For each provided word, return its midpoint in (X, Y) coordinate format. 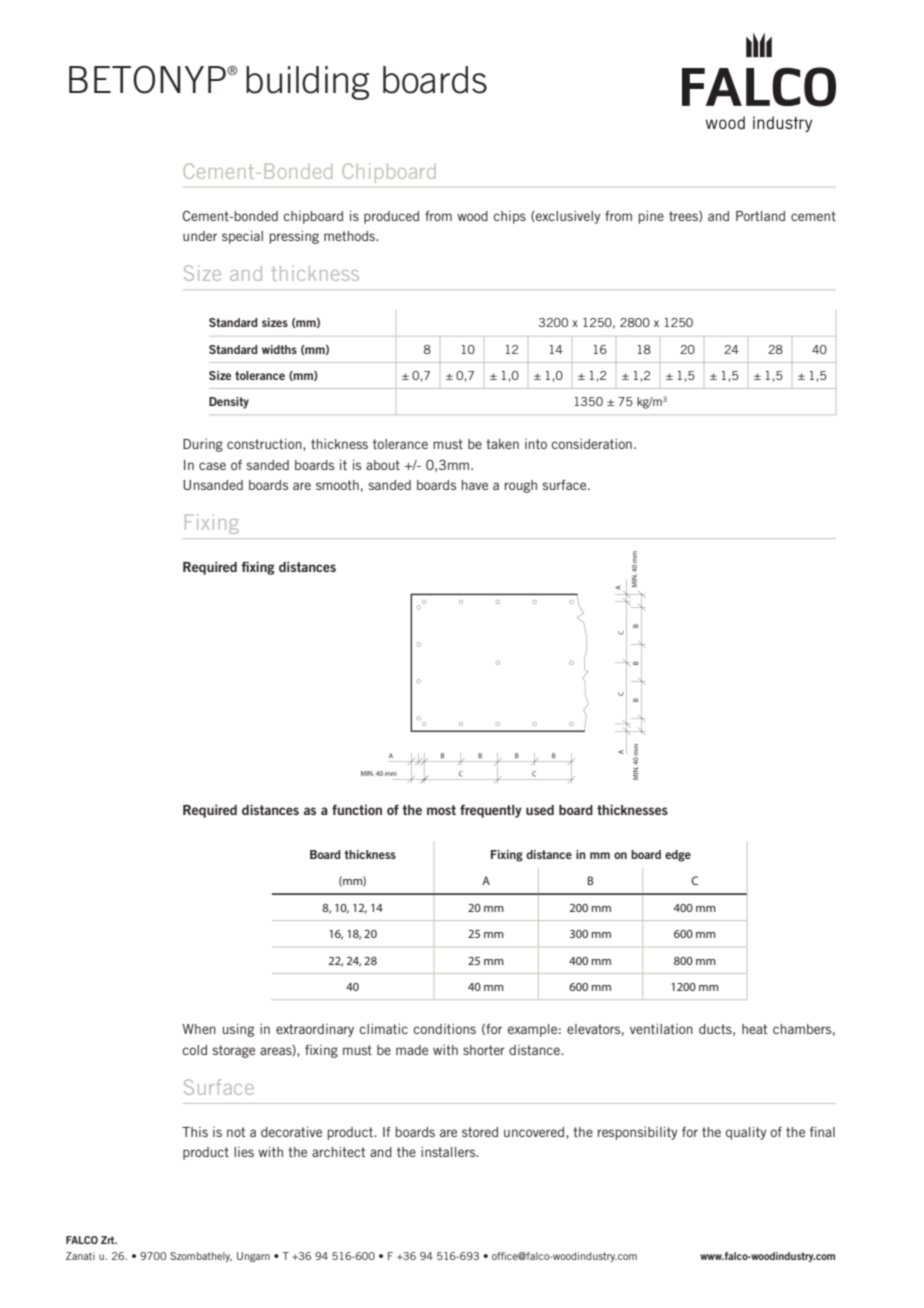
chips (510, 217)
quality (746, 1133)
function (357, 809)
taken (502, 444)
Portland (760, 216)
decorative (291, 1132)
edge (678, 856)
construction (265, 445)
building (307, 83)
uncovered (535, 1133)
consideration (592, 444)
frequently (491, 811)
